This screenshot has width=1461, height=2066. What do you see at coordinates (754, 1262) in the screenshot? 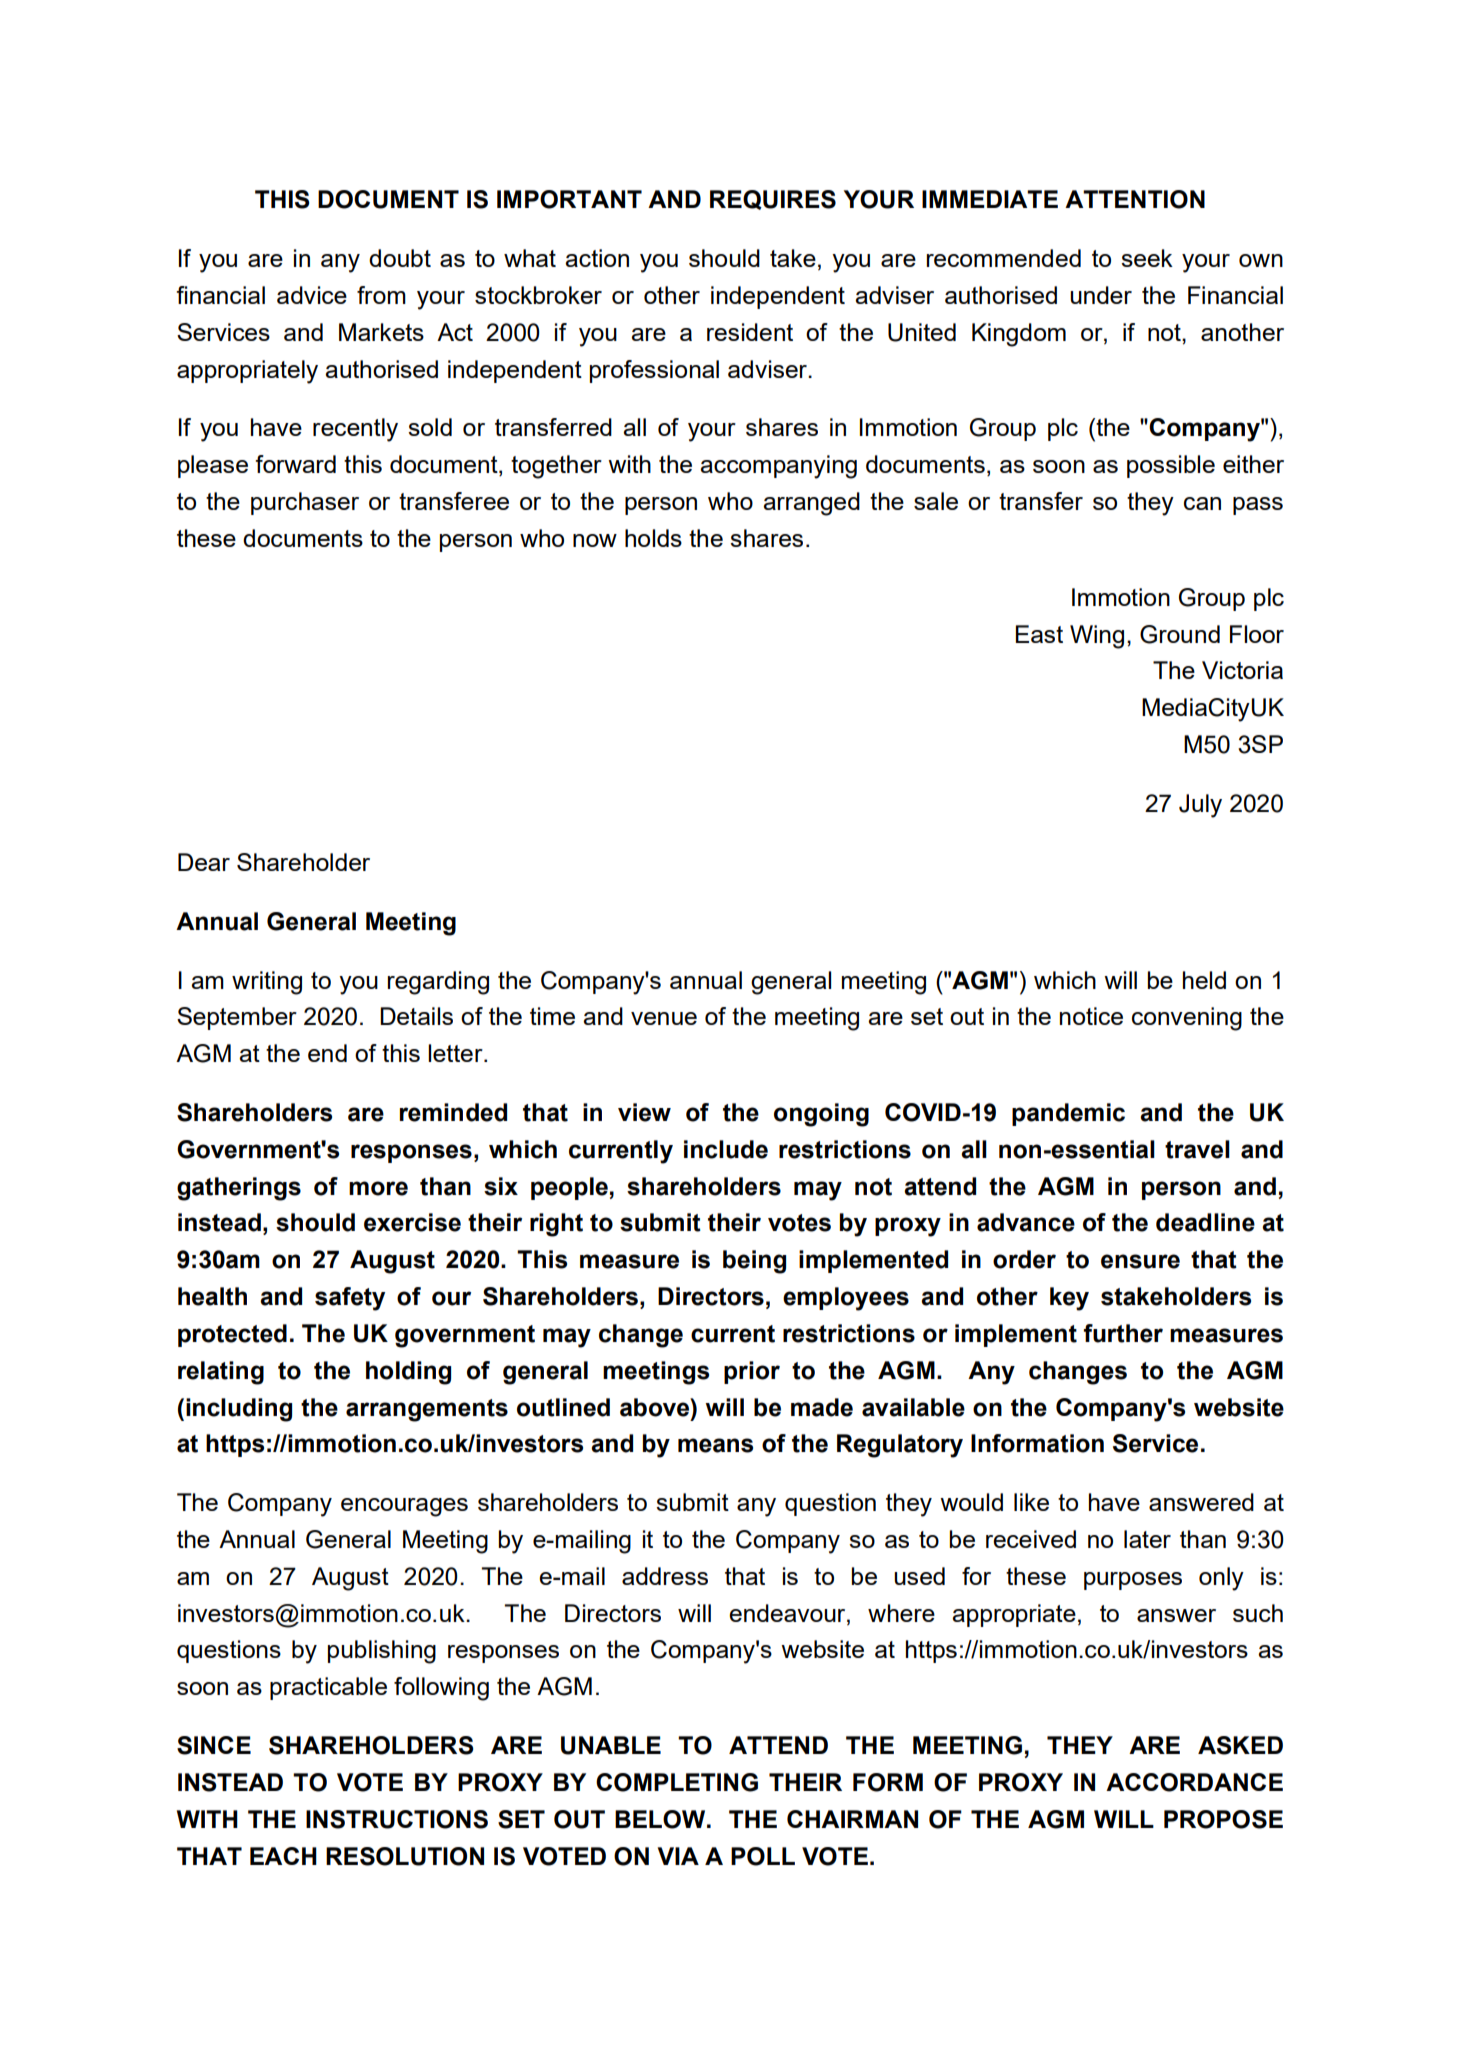
I see `being` at bounding box center [754, 1262].
